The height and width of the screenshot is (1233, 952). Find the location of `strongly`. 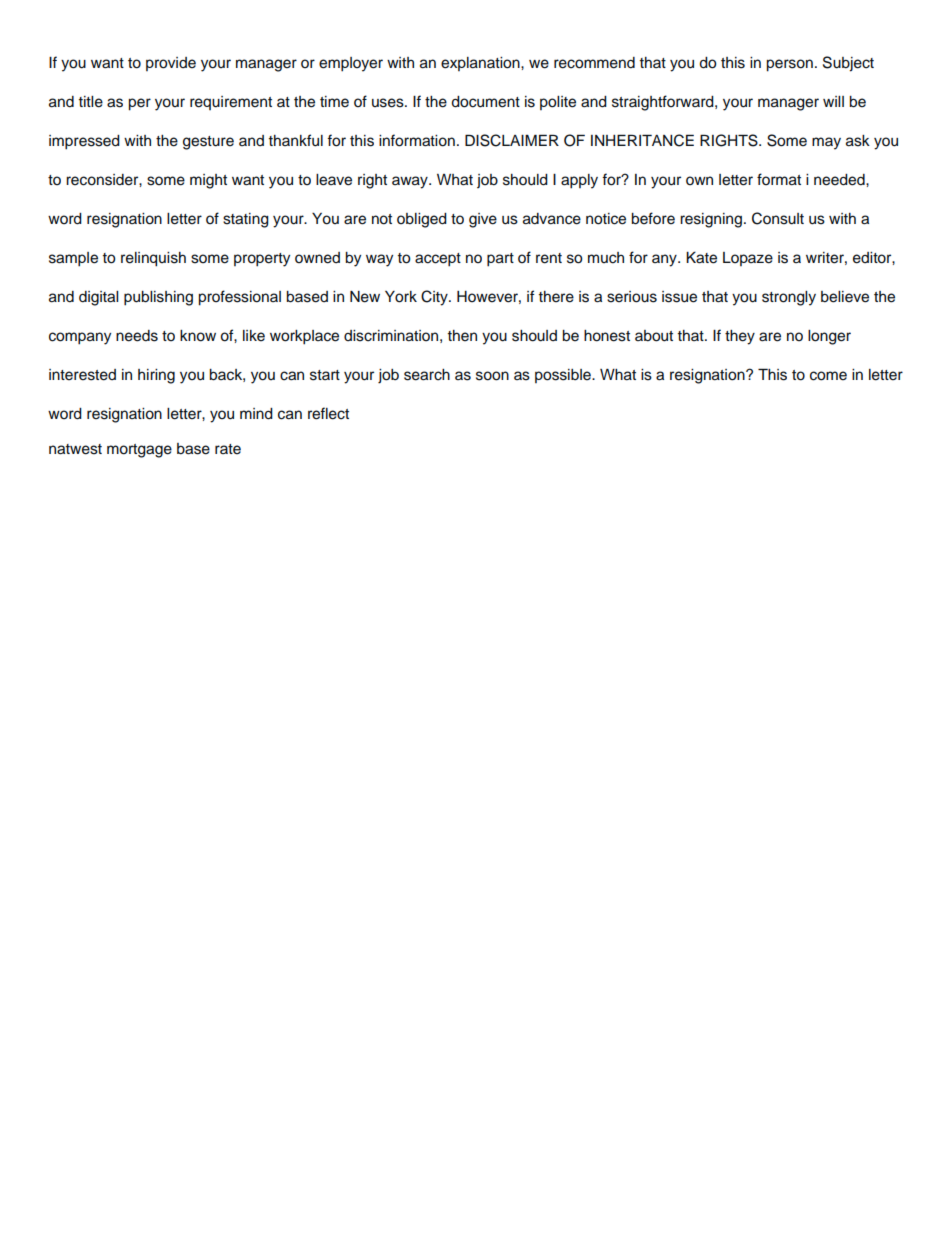

strongly is located at coordinates (789, 298).
